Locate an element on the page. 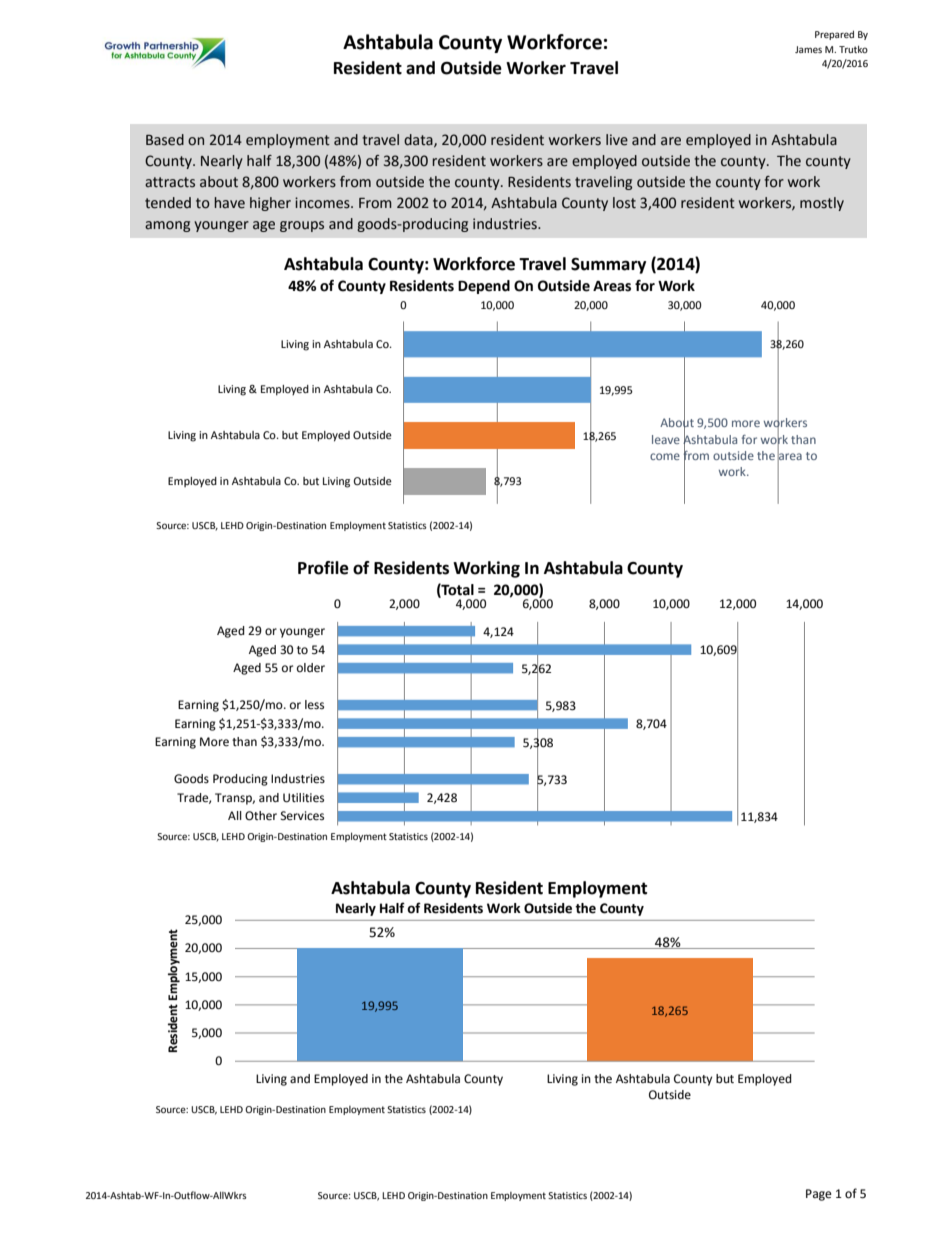 Image resolution: width=952 pixels, height=1233 pixels. older is located at coordinates (311, 668).
